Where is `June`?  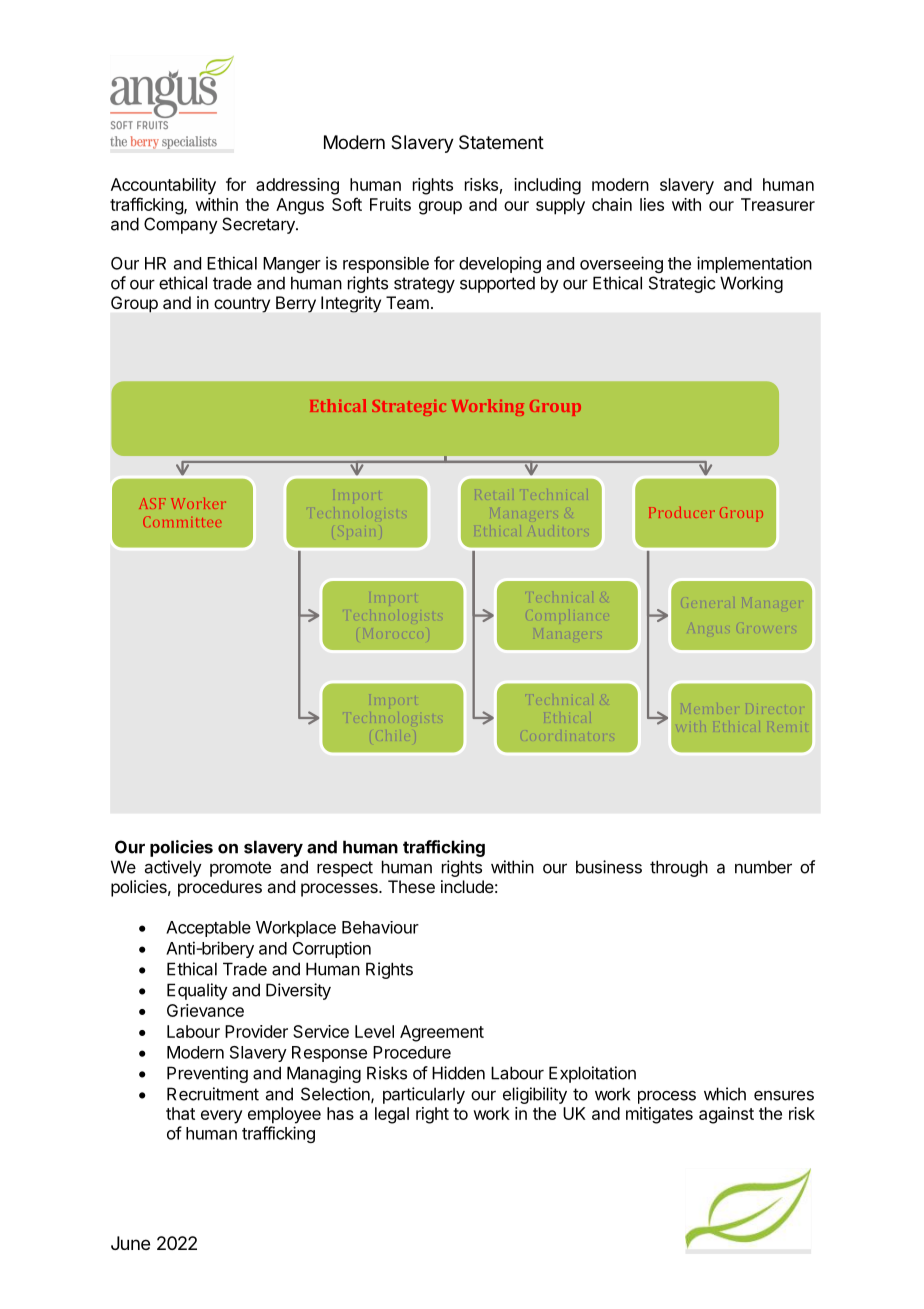
June is located at coordinates (130, 1243).
